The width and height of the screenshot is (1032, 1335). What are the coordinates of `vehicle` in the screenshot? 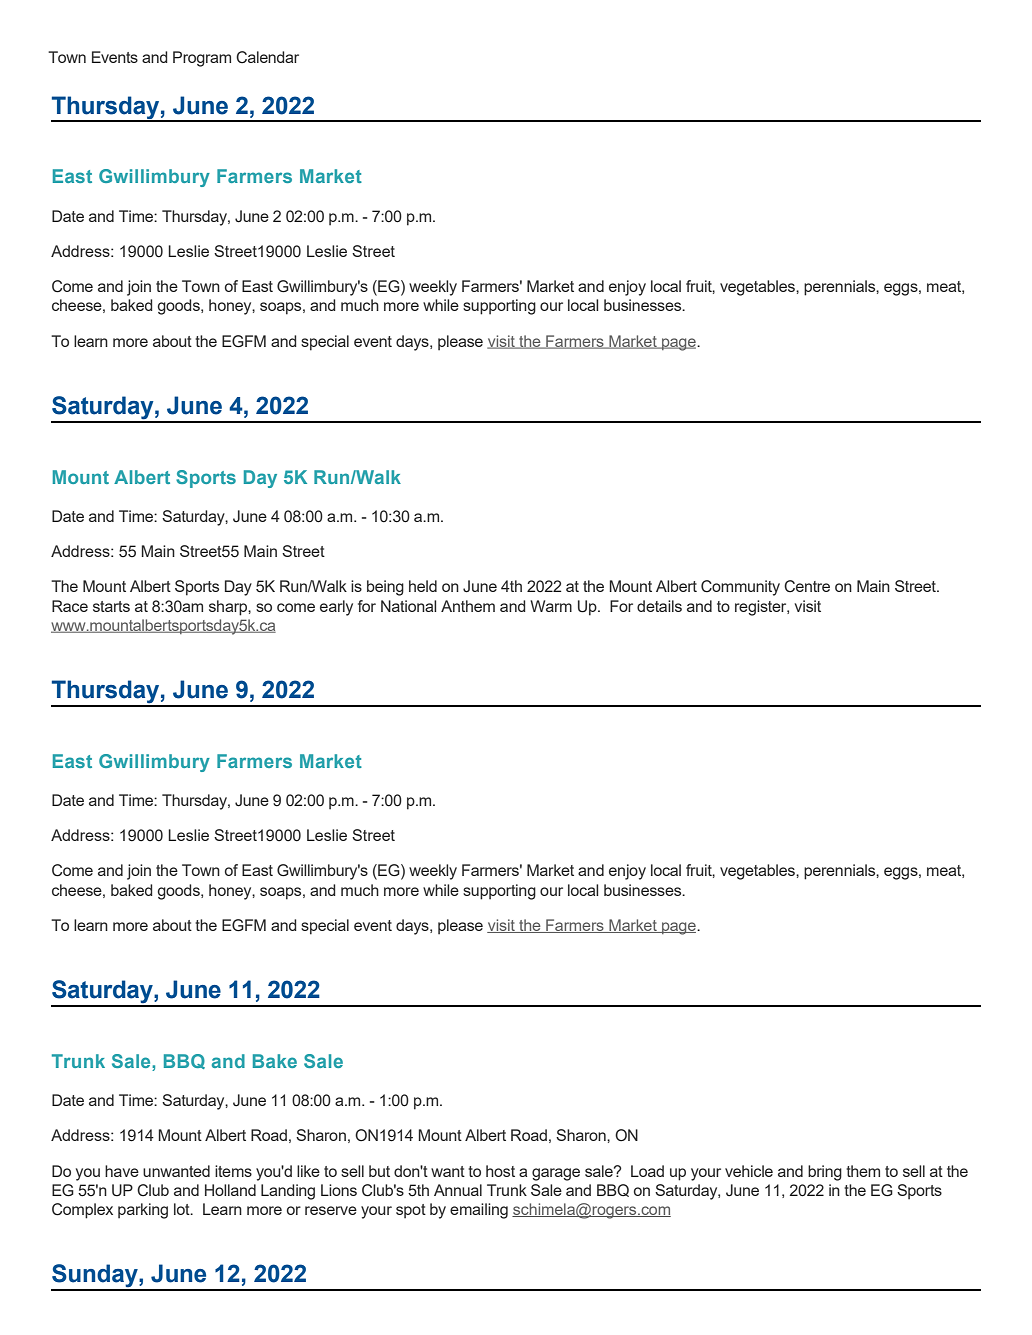 It's located at (749, 1171).
